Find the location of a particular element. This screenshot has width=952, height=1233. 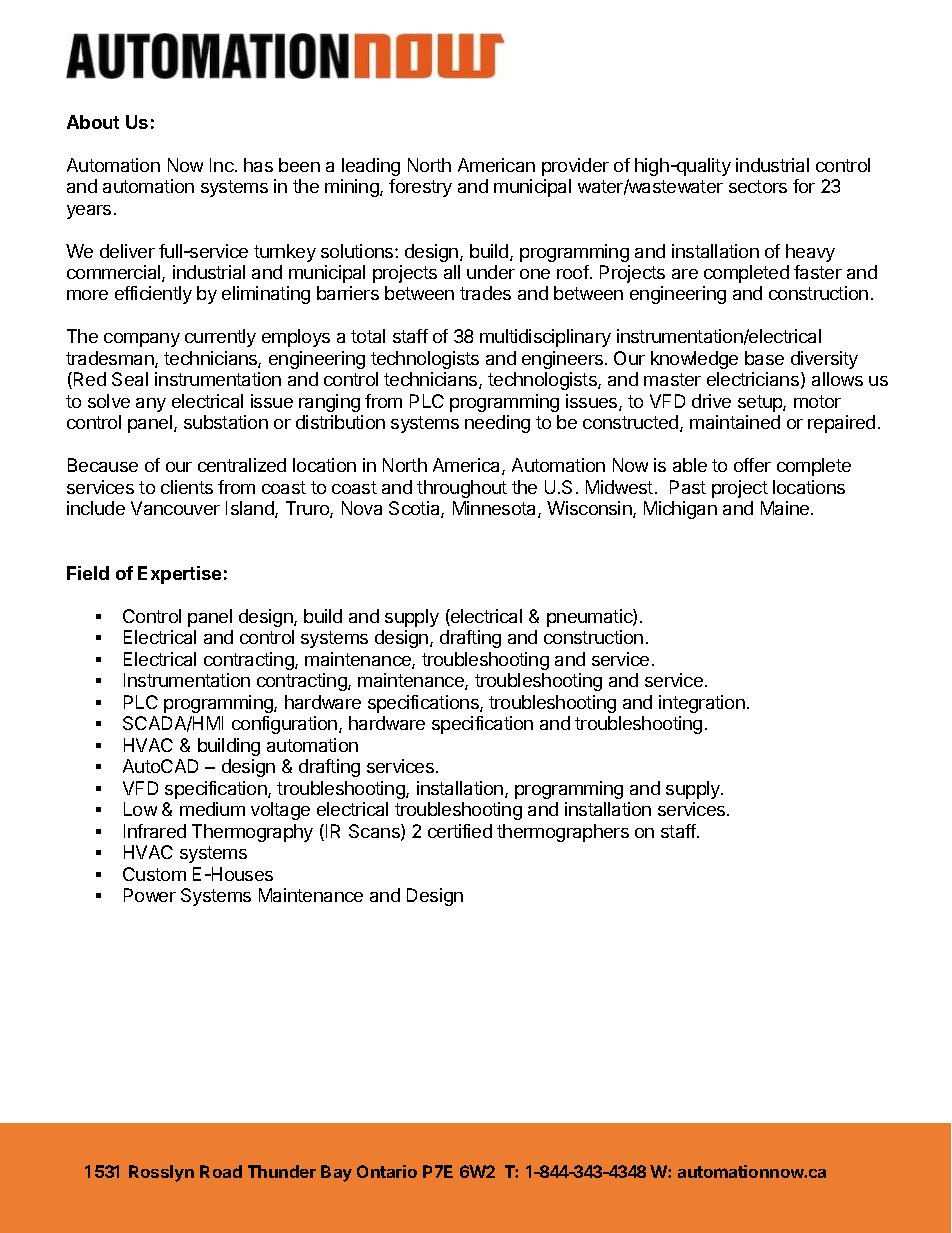

Ontario is located at coordinates (387, 1171).
